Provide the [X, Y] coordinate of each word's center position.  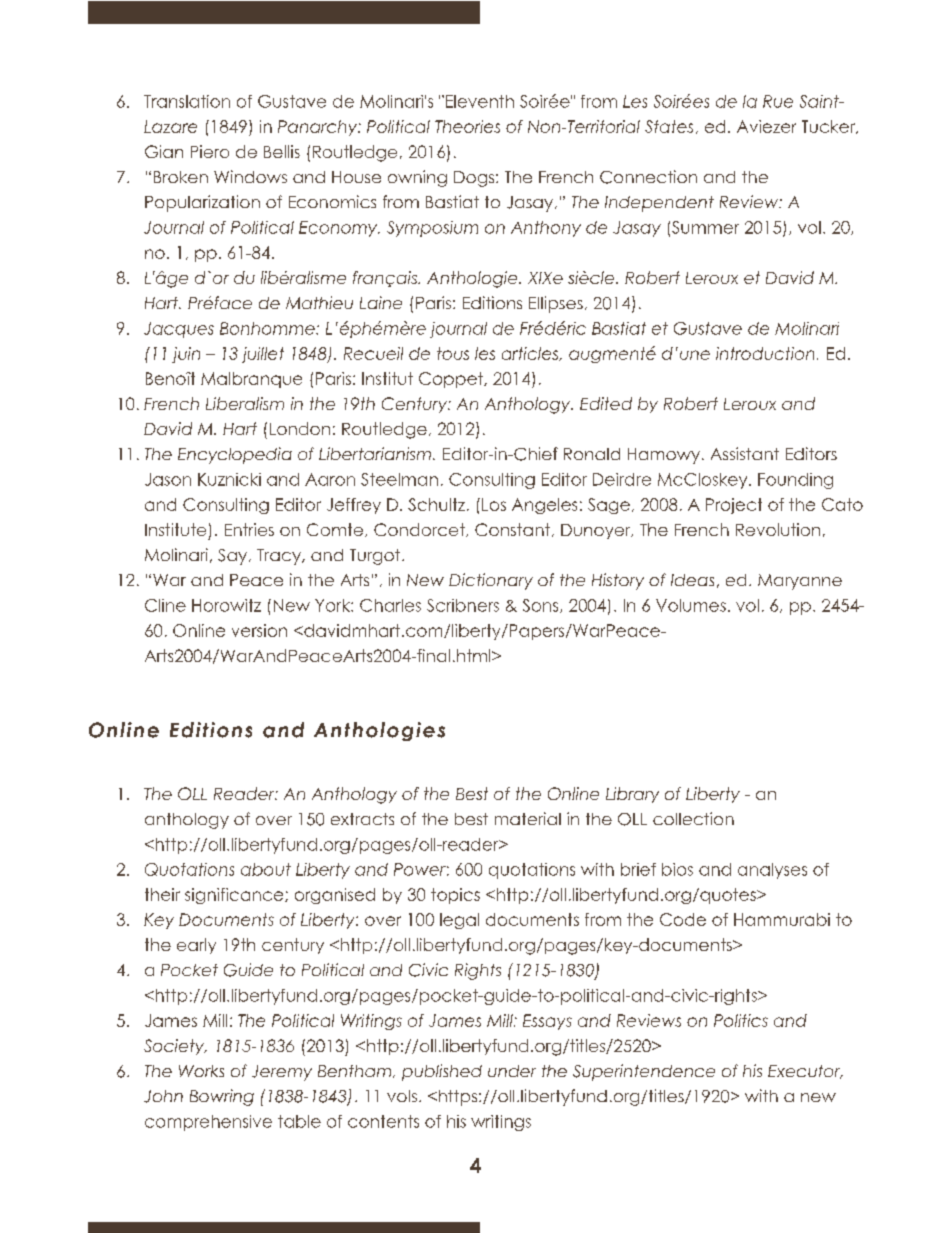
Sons [542, 606]
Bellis [282, 151]
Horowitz [226, 605]
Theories [467, 126]
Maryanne [800, 582]
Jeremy [282, 1073]
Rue [778, 101]
